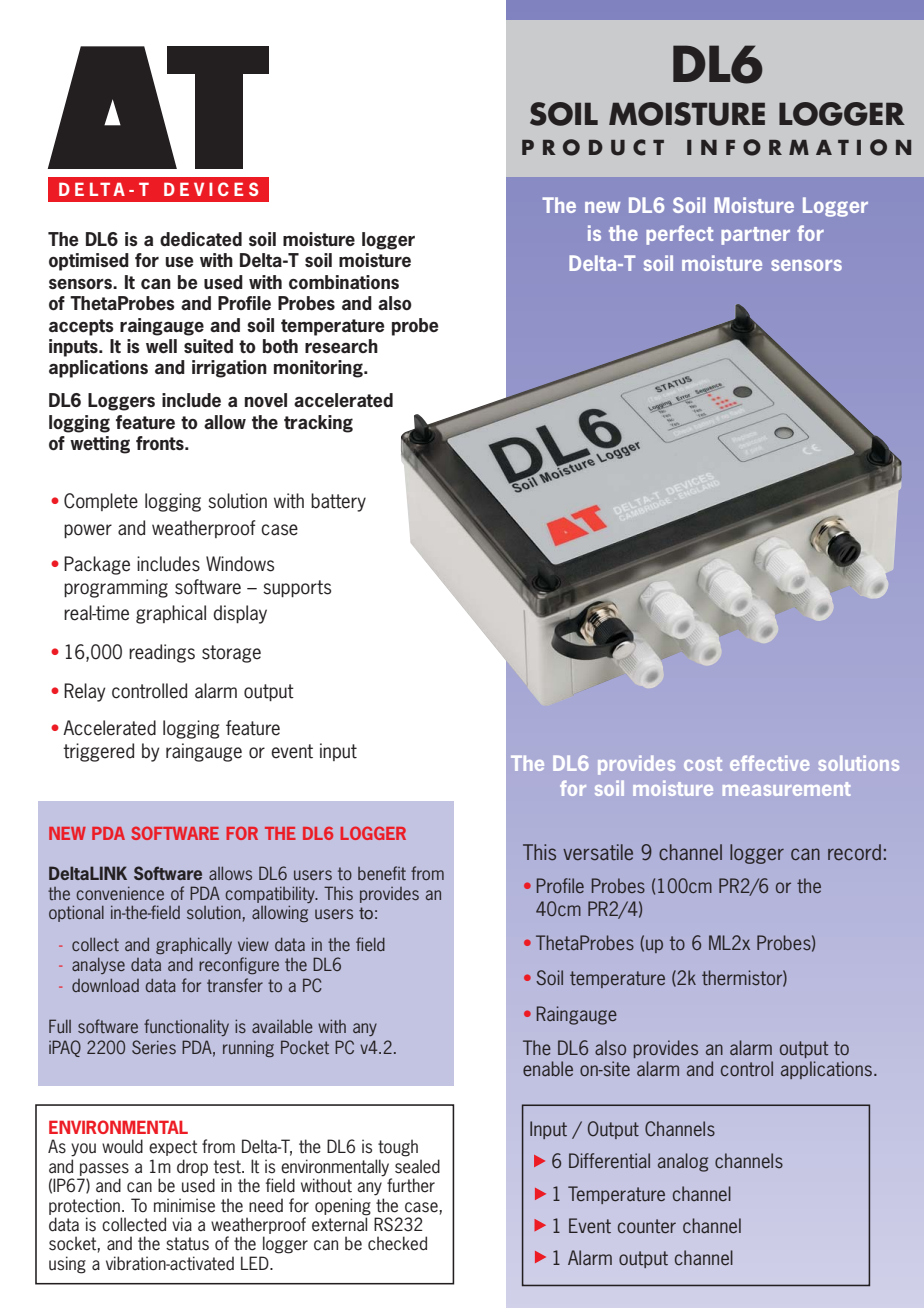  Describe the element at coordinates (100, 445) in the image. I see `wetting` at that location.
